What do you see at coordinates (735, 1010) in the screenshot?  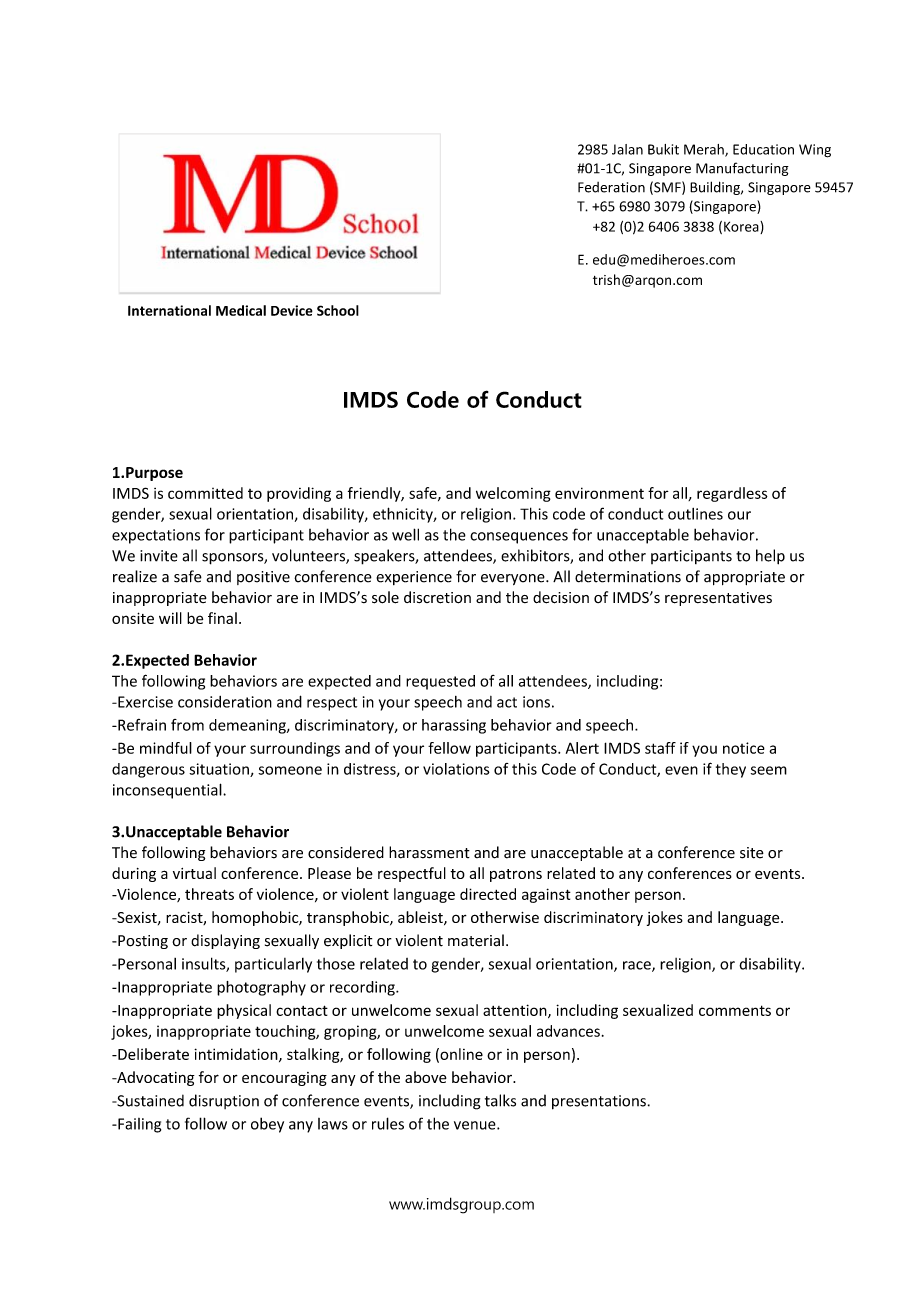 I see `comments` at bounding box center [735, 1010].
